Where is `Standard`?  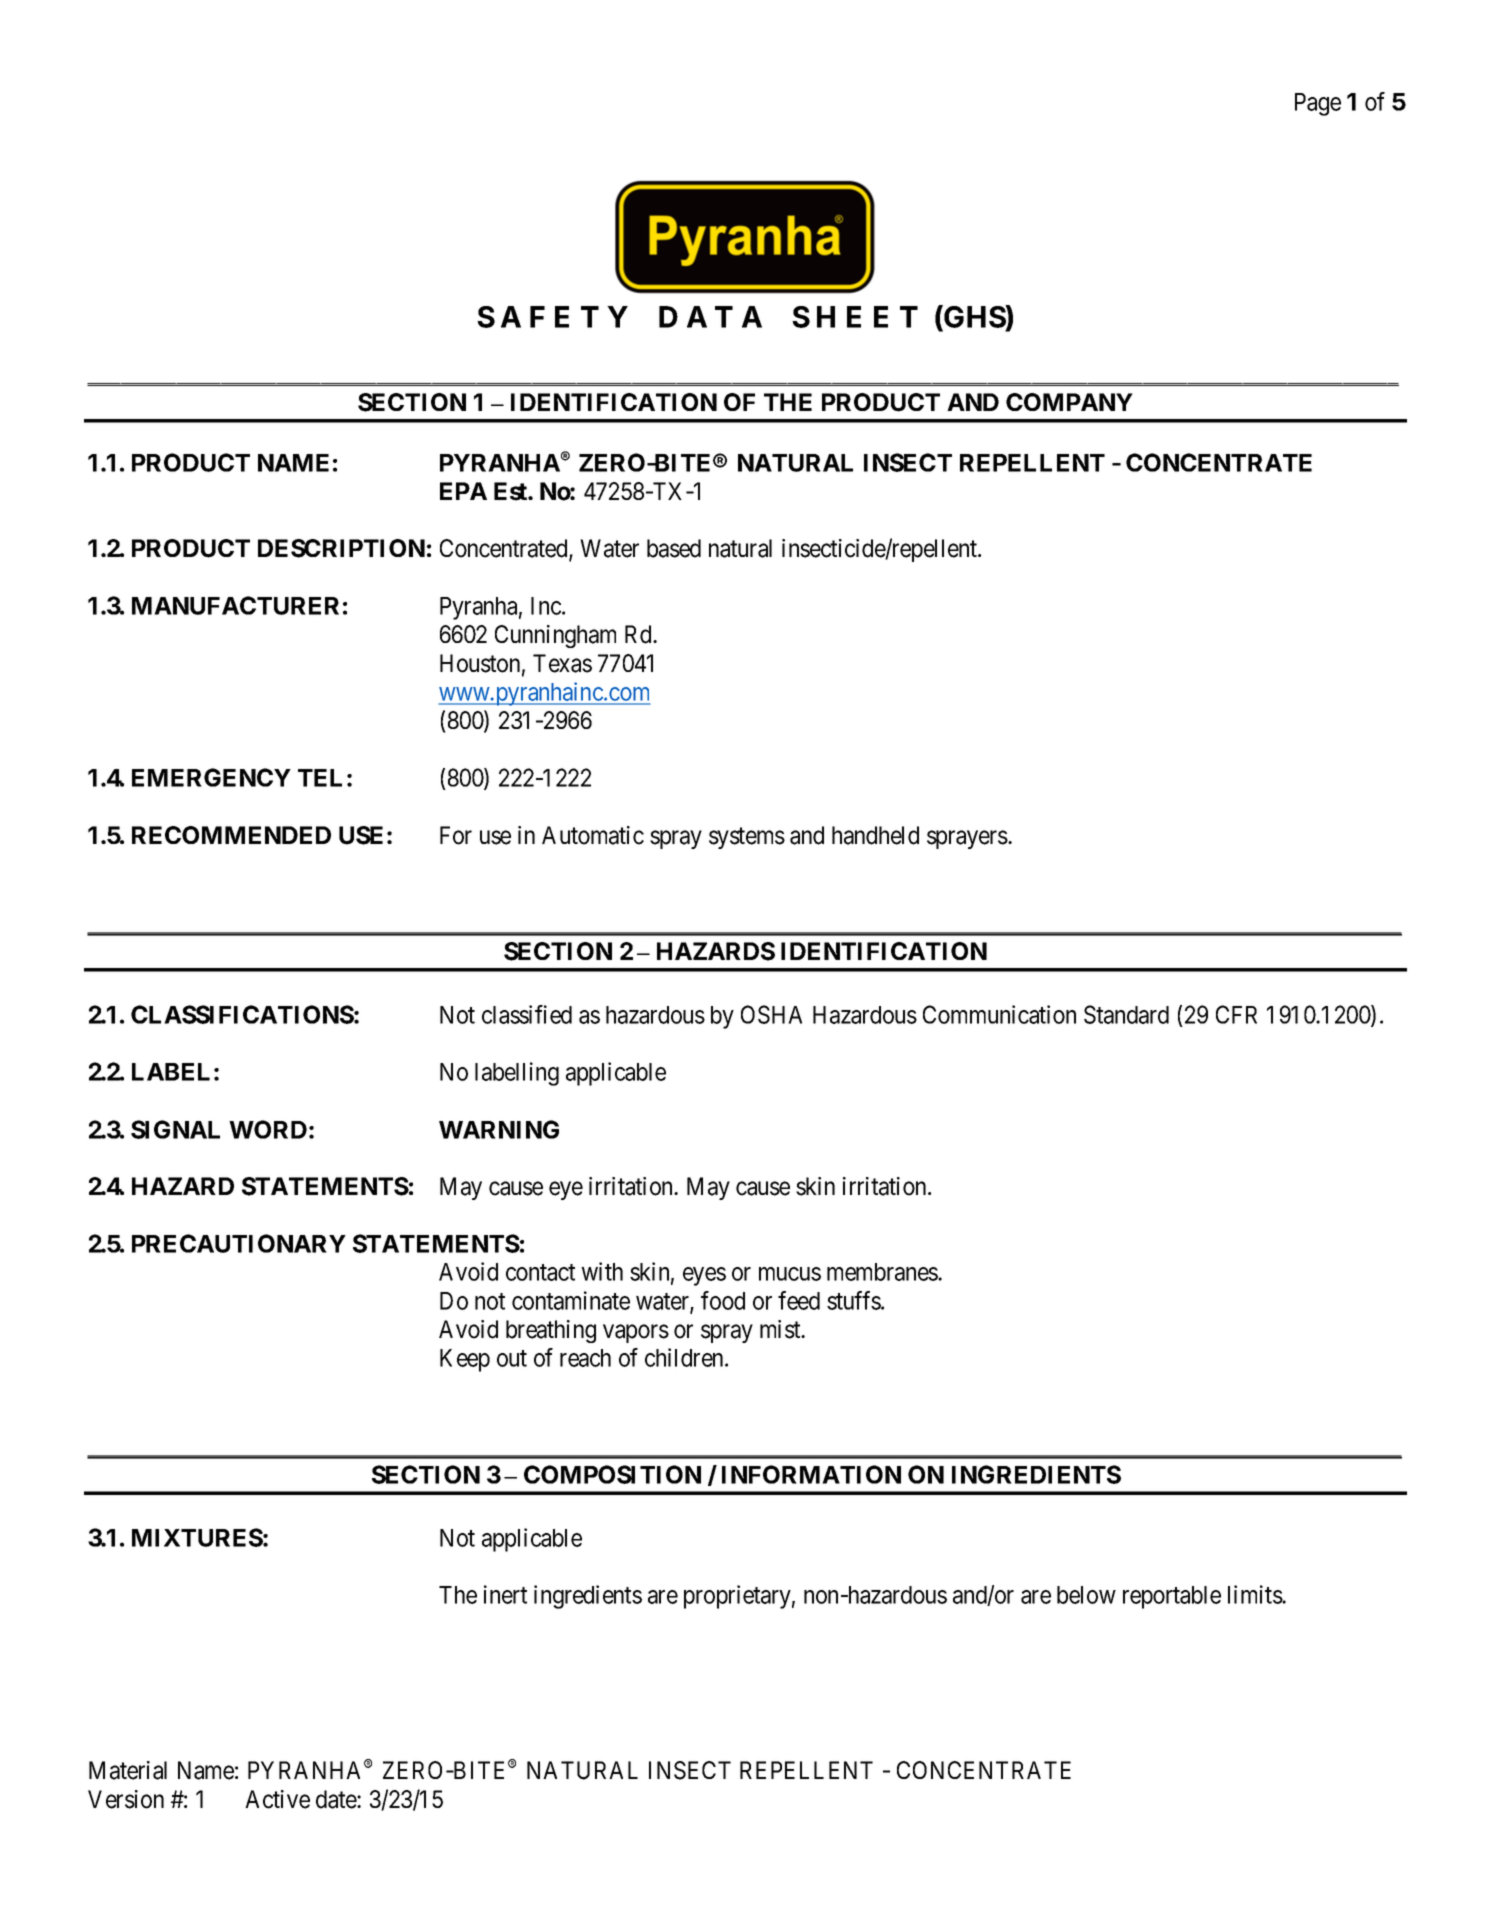 Standard is located at coordinates (1126, 1014).
